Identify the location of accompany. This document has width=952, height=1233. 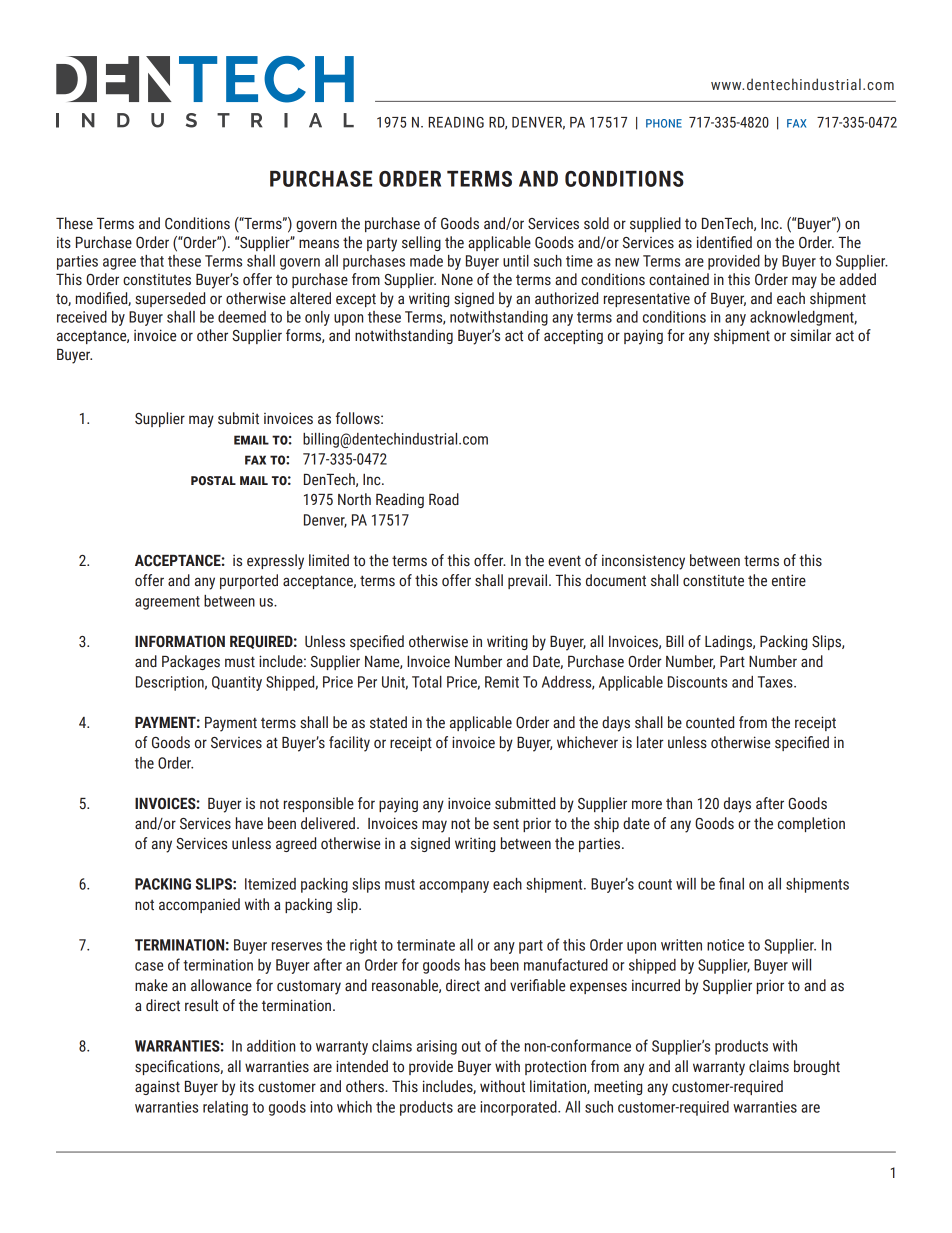
(454, 887).
